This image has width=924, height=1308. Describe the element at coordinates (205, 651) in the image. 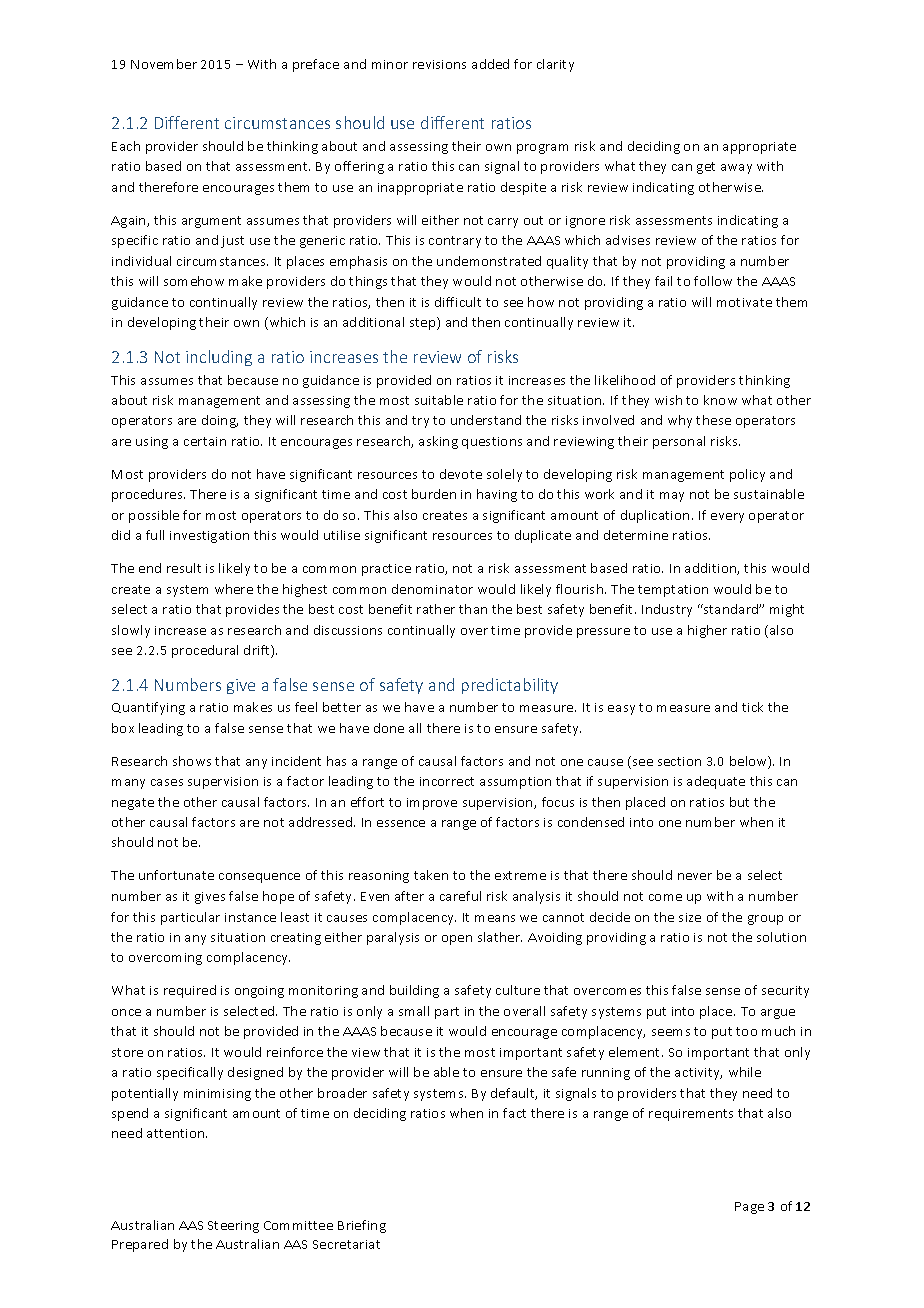

I see `procedural` at that location.
